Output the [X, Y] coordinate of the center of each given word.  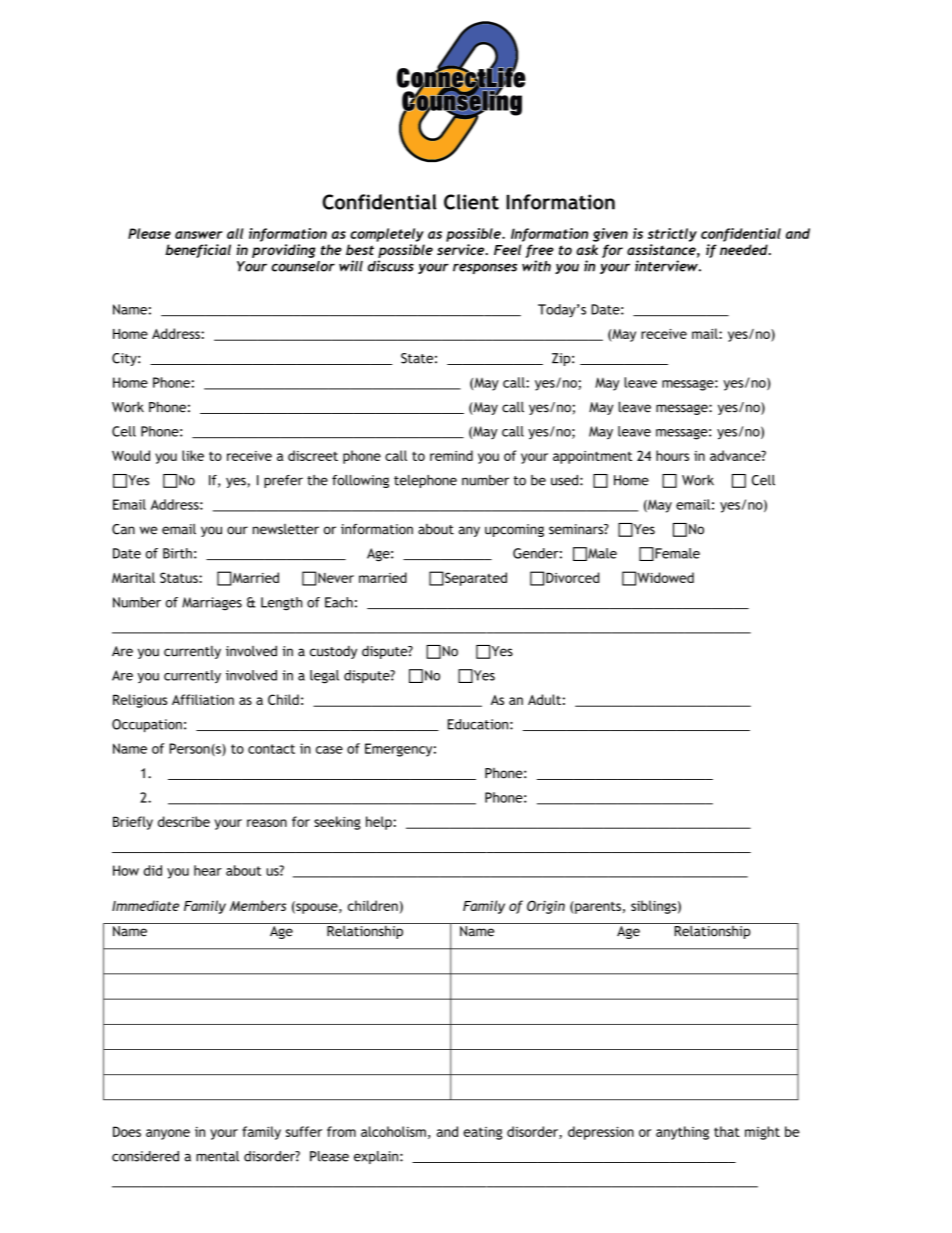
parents [597, 907]
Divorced [572, 577]
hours [672, 455]
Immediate [145, 905]
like [193, 455]
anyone [168, 1134]
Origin [546, 907]
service [462, 249]
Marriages [212, 604]
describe [184, 821]
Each [339, 602]
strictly [672, 235]
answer [199, 235]
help [380, 823]
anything [682, 1133]
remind [451, 455]
